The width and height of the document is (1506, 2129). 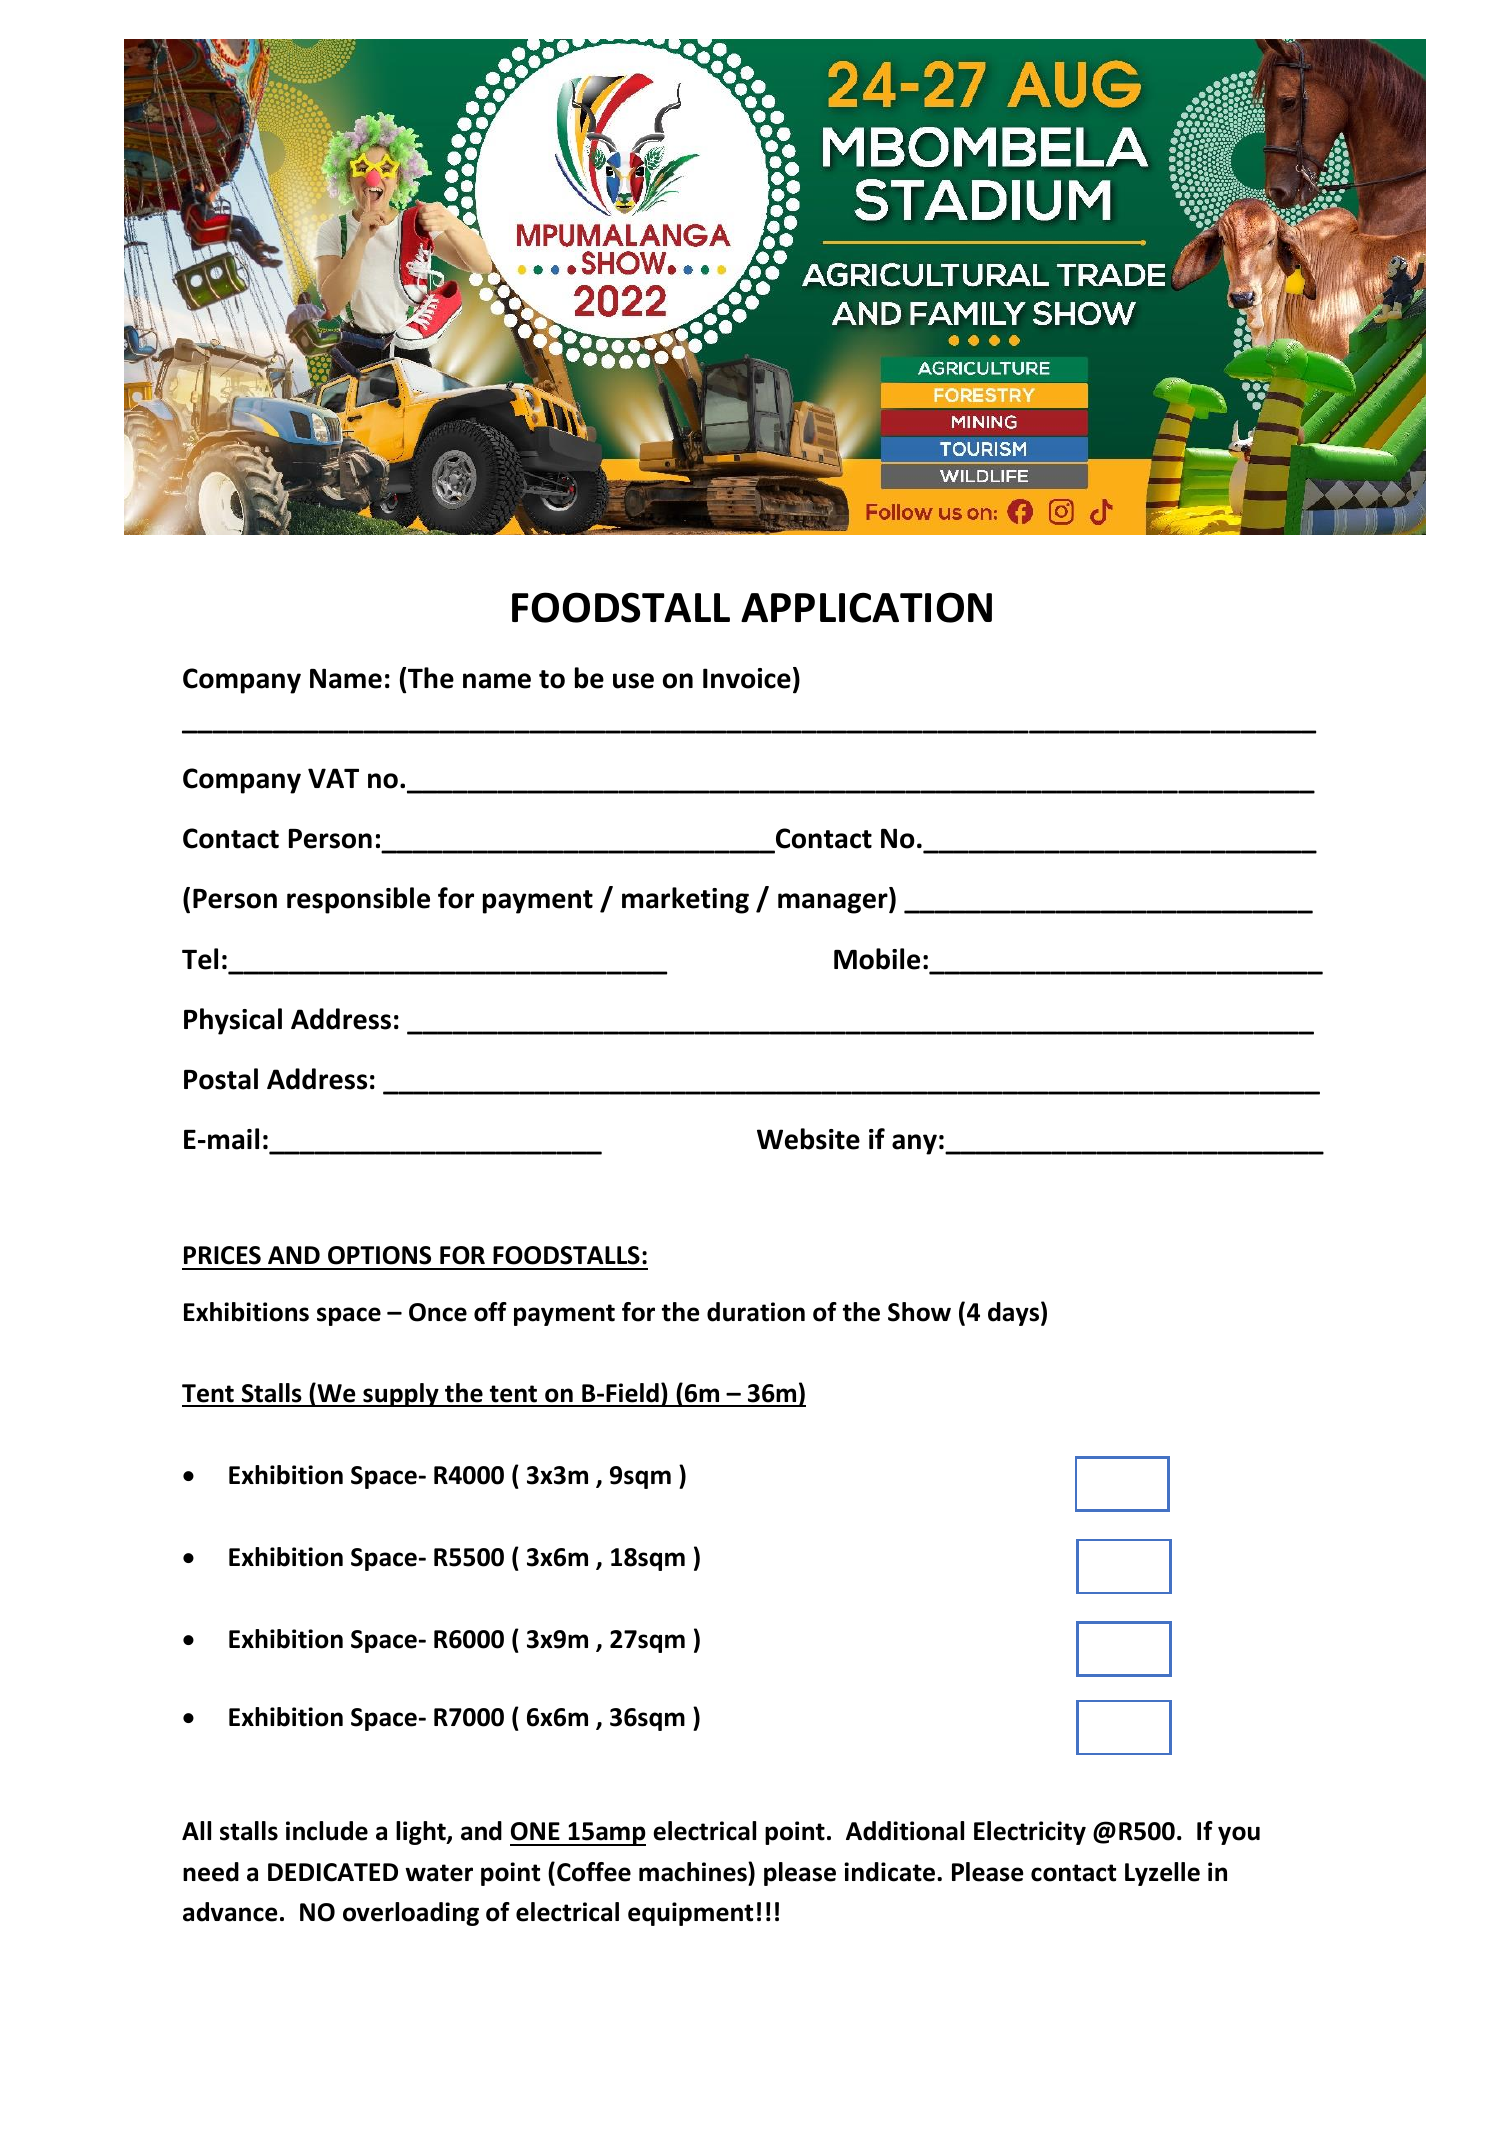 What do you see at coordinates (379, 1255) in the document?
I see `OPTIONS` at bounding box center [379, 1255].
